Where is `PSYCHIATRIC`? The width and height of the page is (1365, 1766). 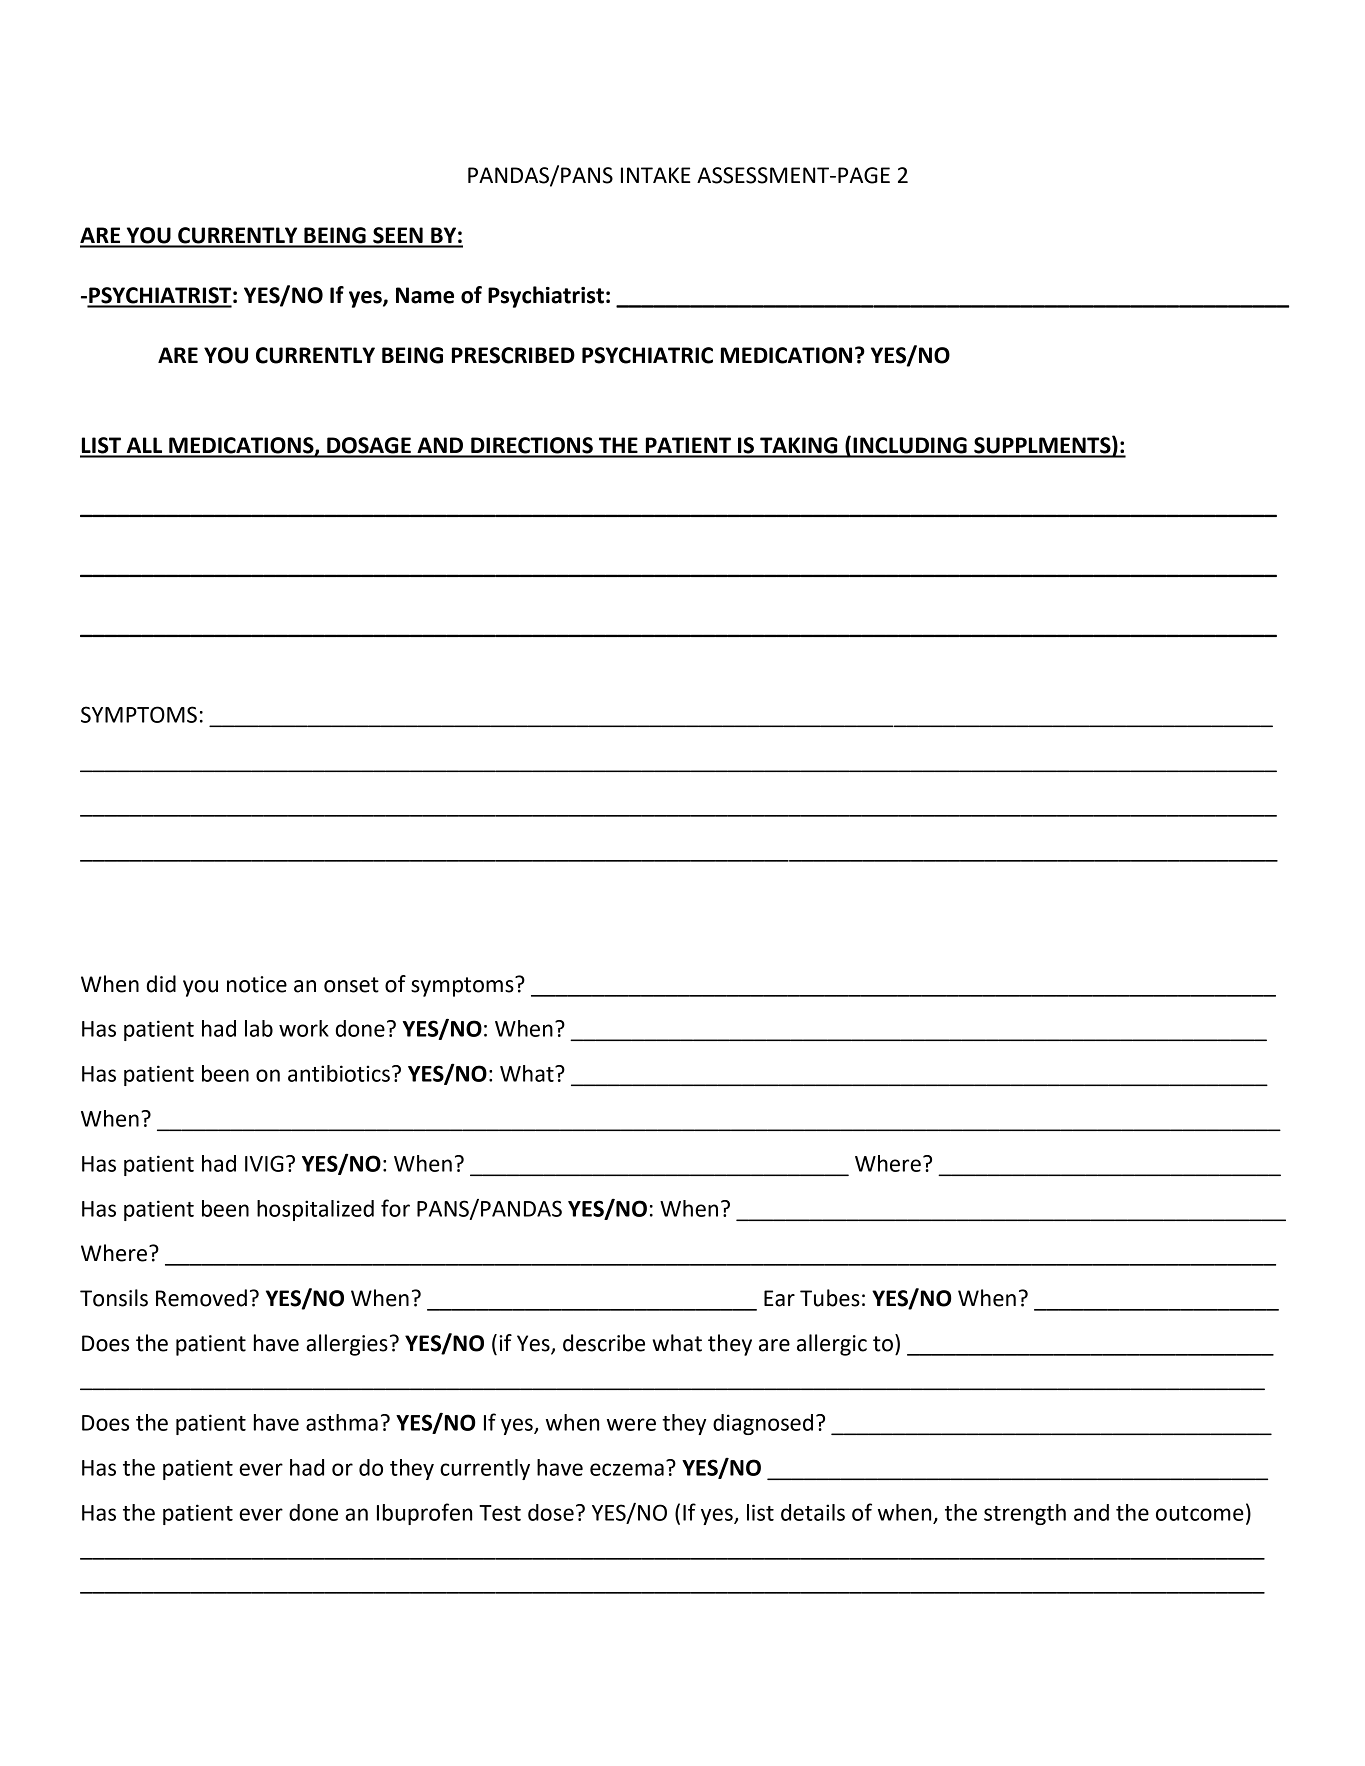
PSYCHIATRIC is located at coordinates (647, 355).
